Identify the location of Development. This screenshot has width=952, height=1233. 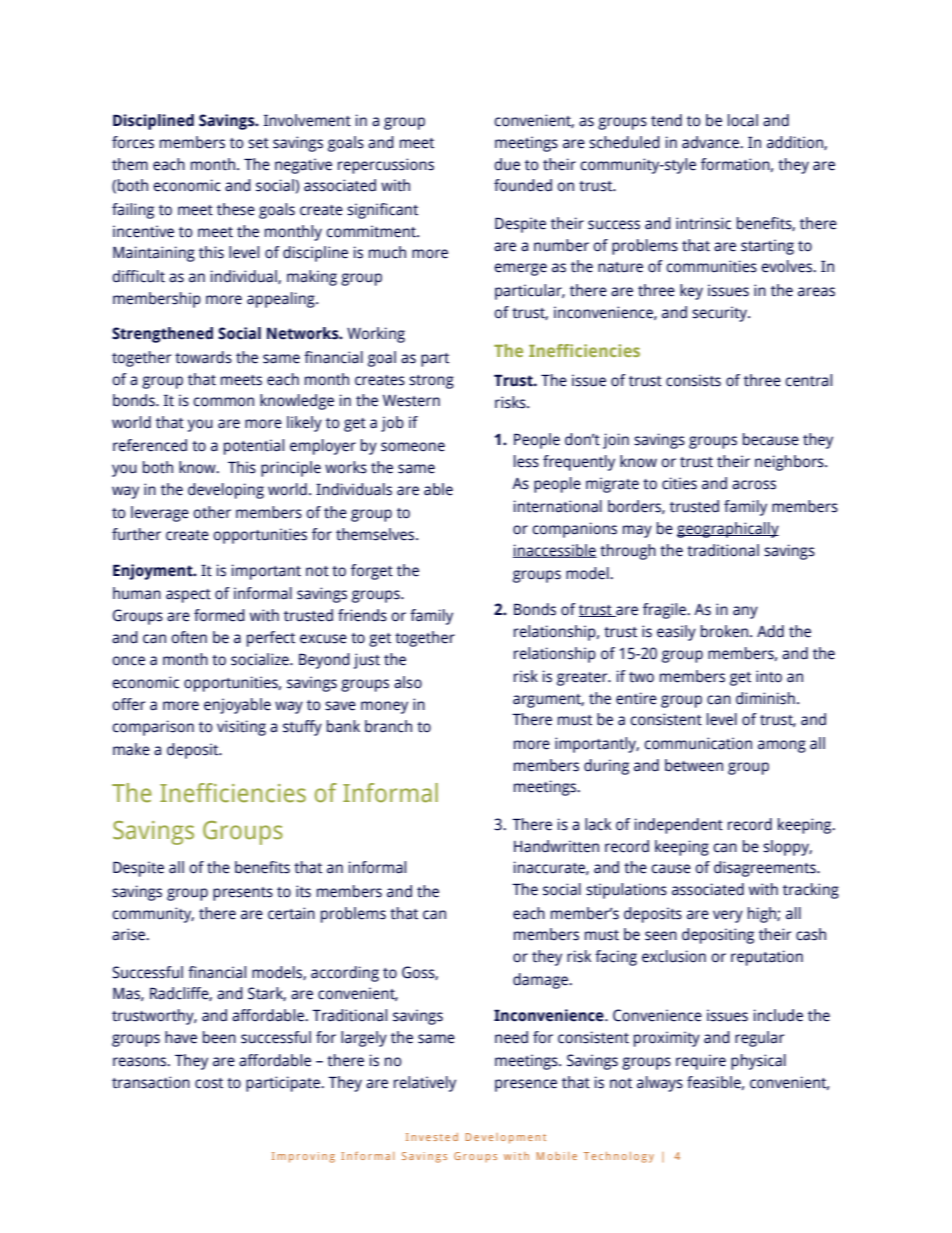
(506, 1138).
